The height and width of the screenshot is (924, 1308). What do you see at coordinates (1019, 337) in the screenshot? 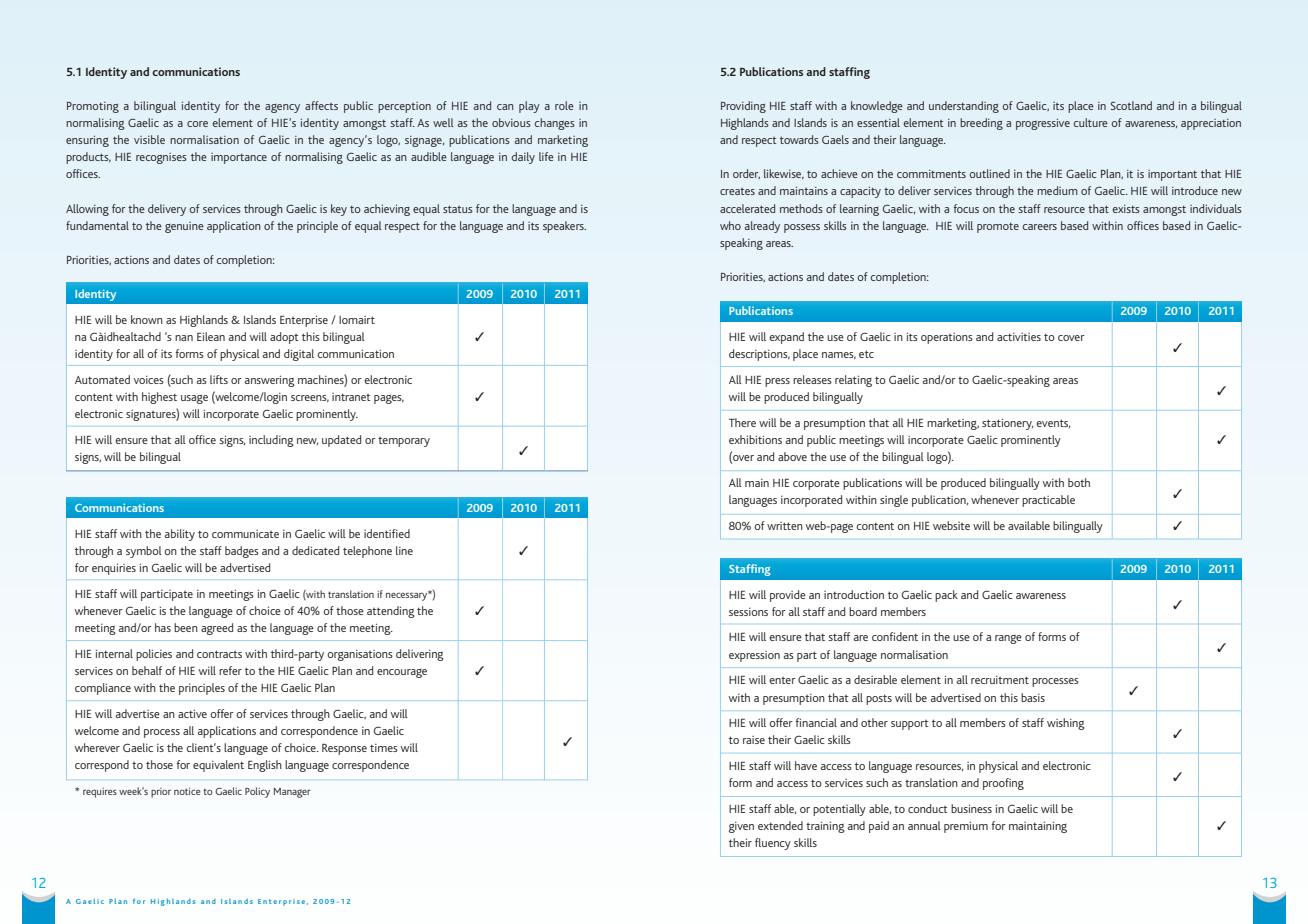
I see `activities` at bounding box center [1019, 337].
